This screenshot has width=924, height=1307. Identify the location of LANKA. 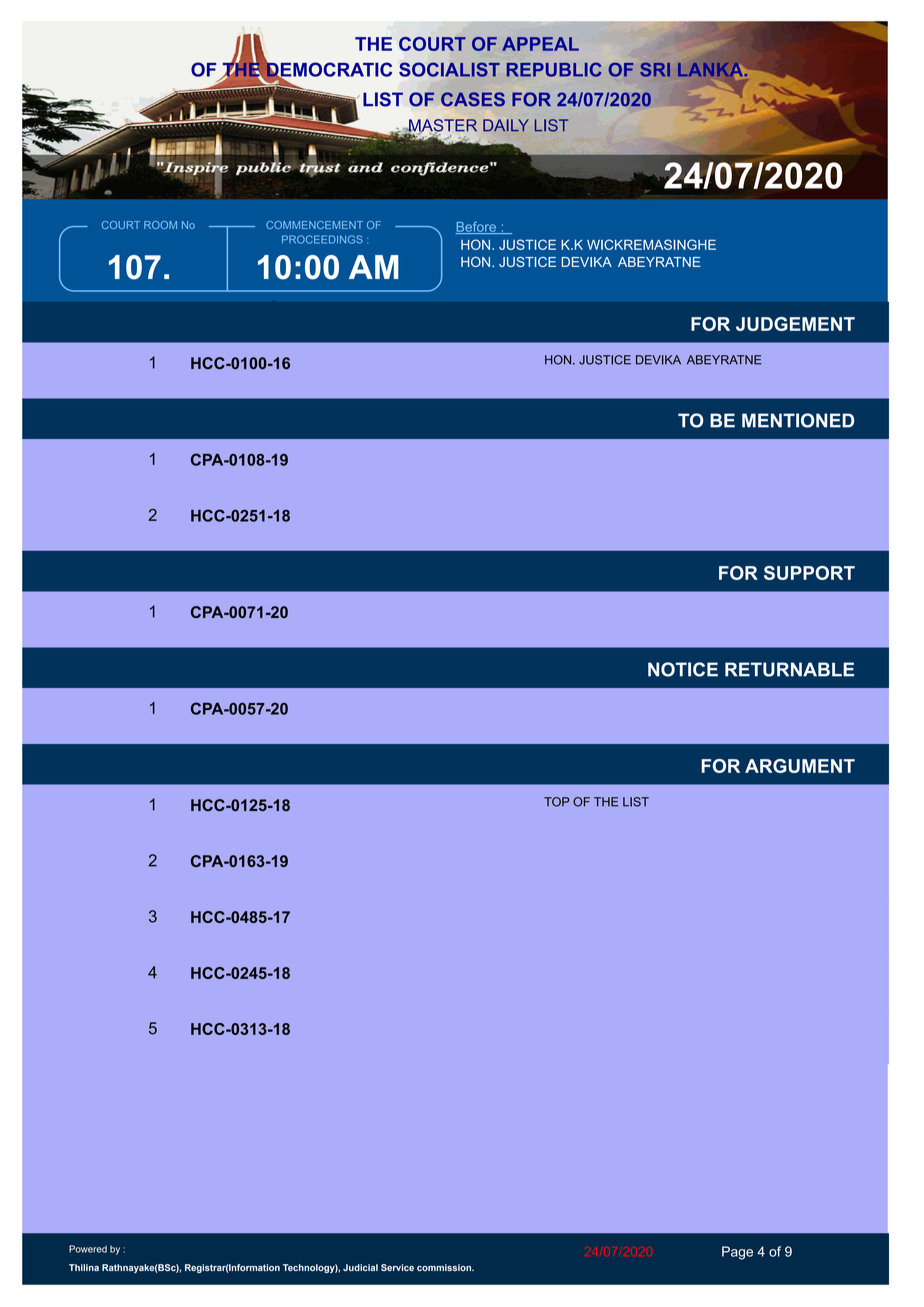
(712, 69).
